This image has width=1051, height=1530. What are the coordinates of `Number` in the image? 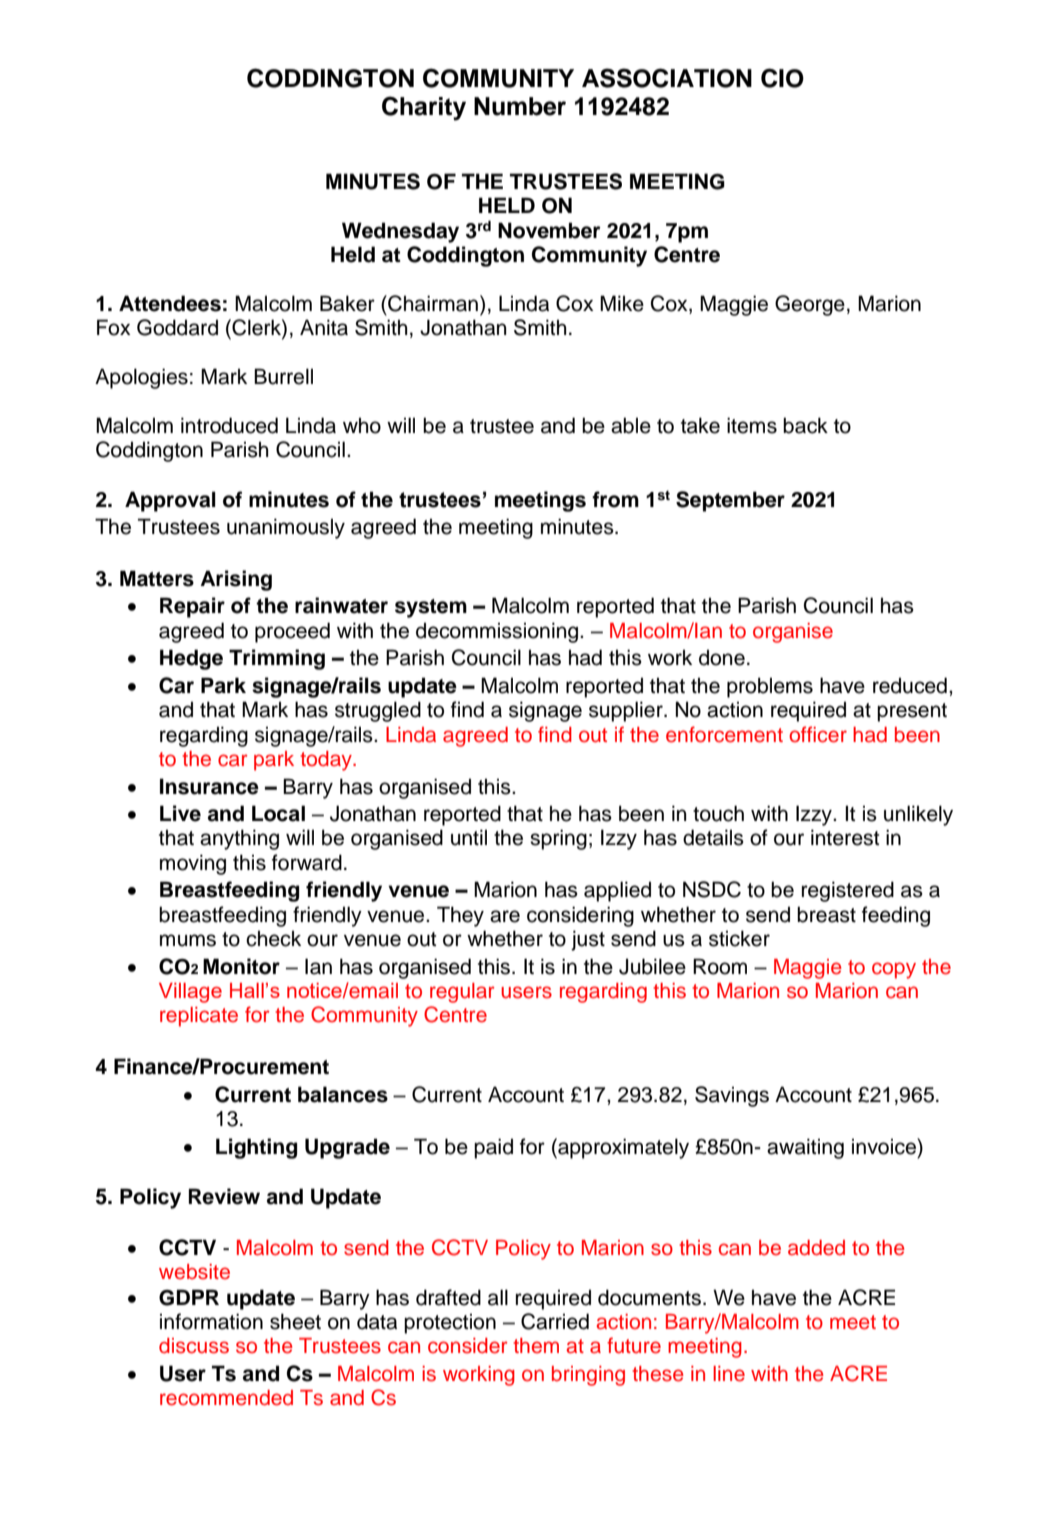 It's located at (520, 106).
